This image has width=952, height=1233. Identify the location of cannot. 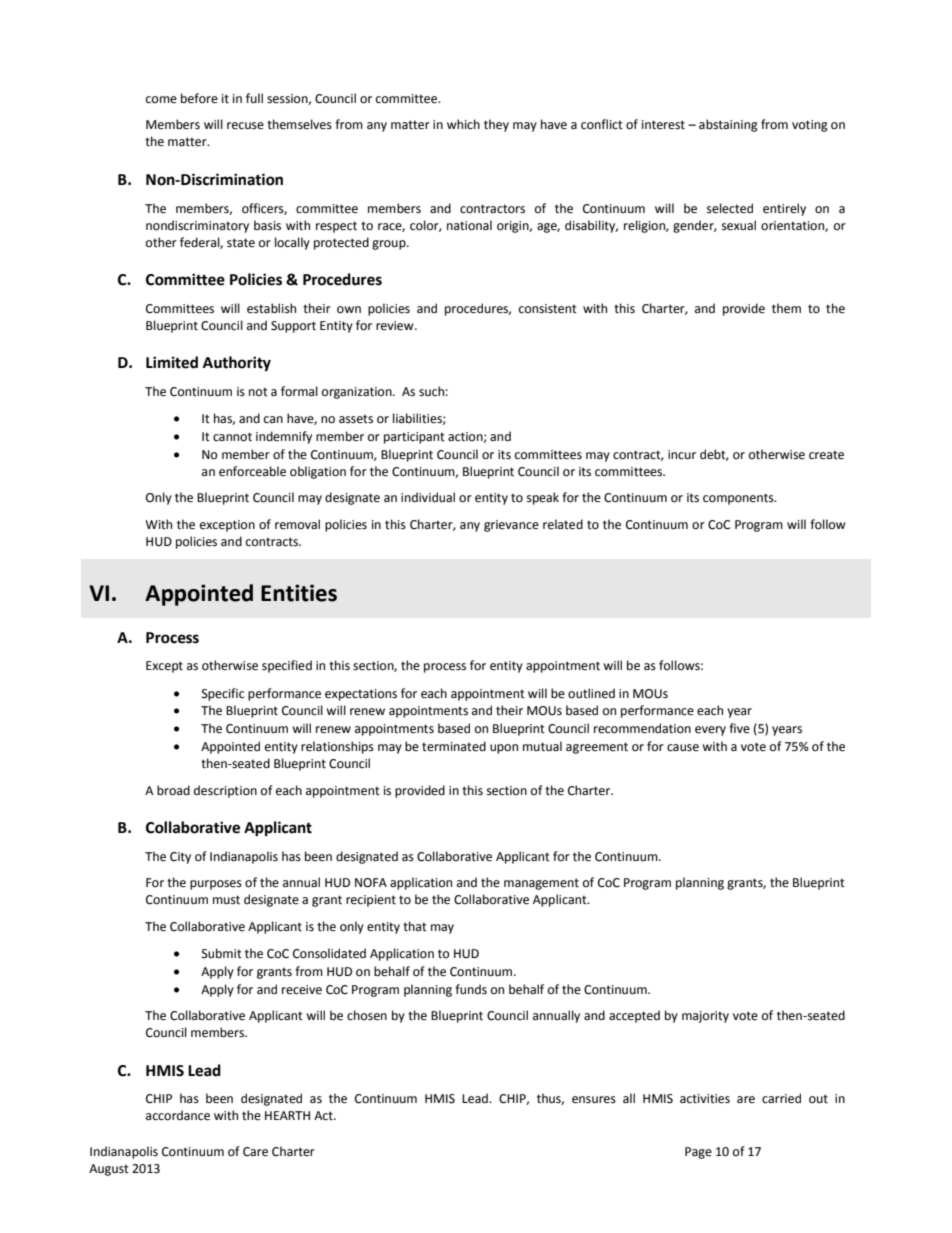
(232, 437).
